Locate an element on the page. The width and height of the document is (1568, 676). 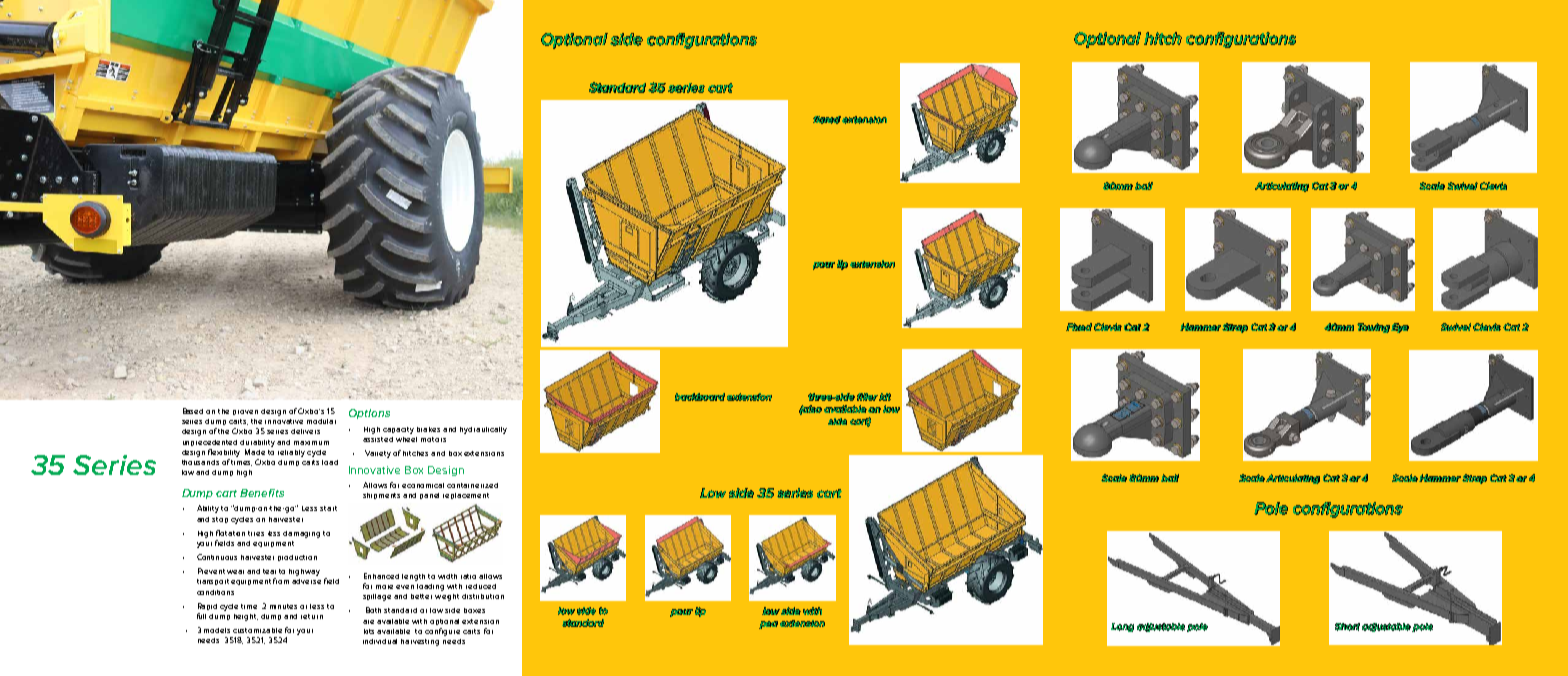
Options is located at coordinates (369, 414).
